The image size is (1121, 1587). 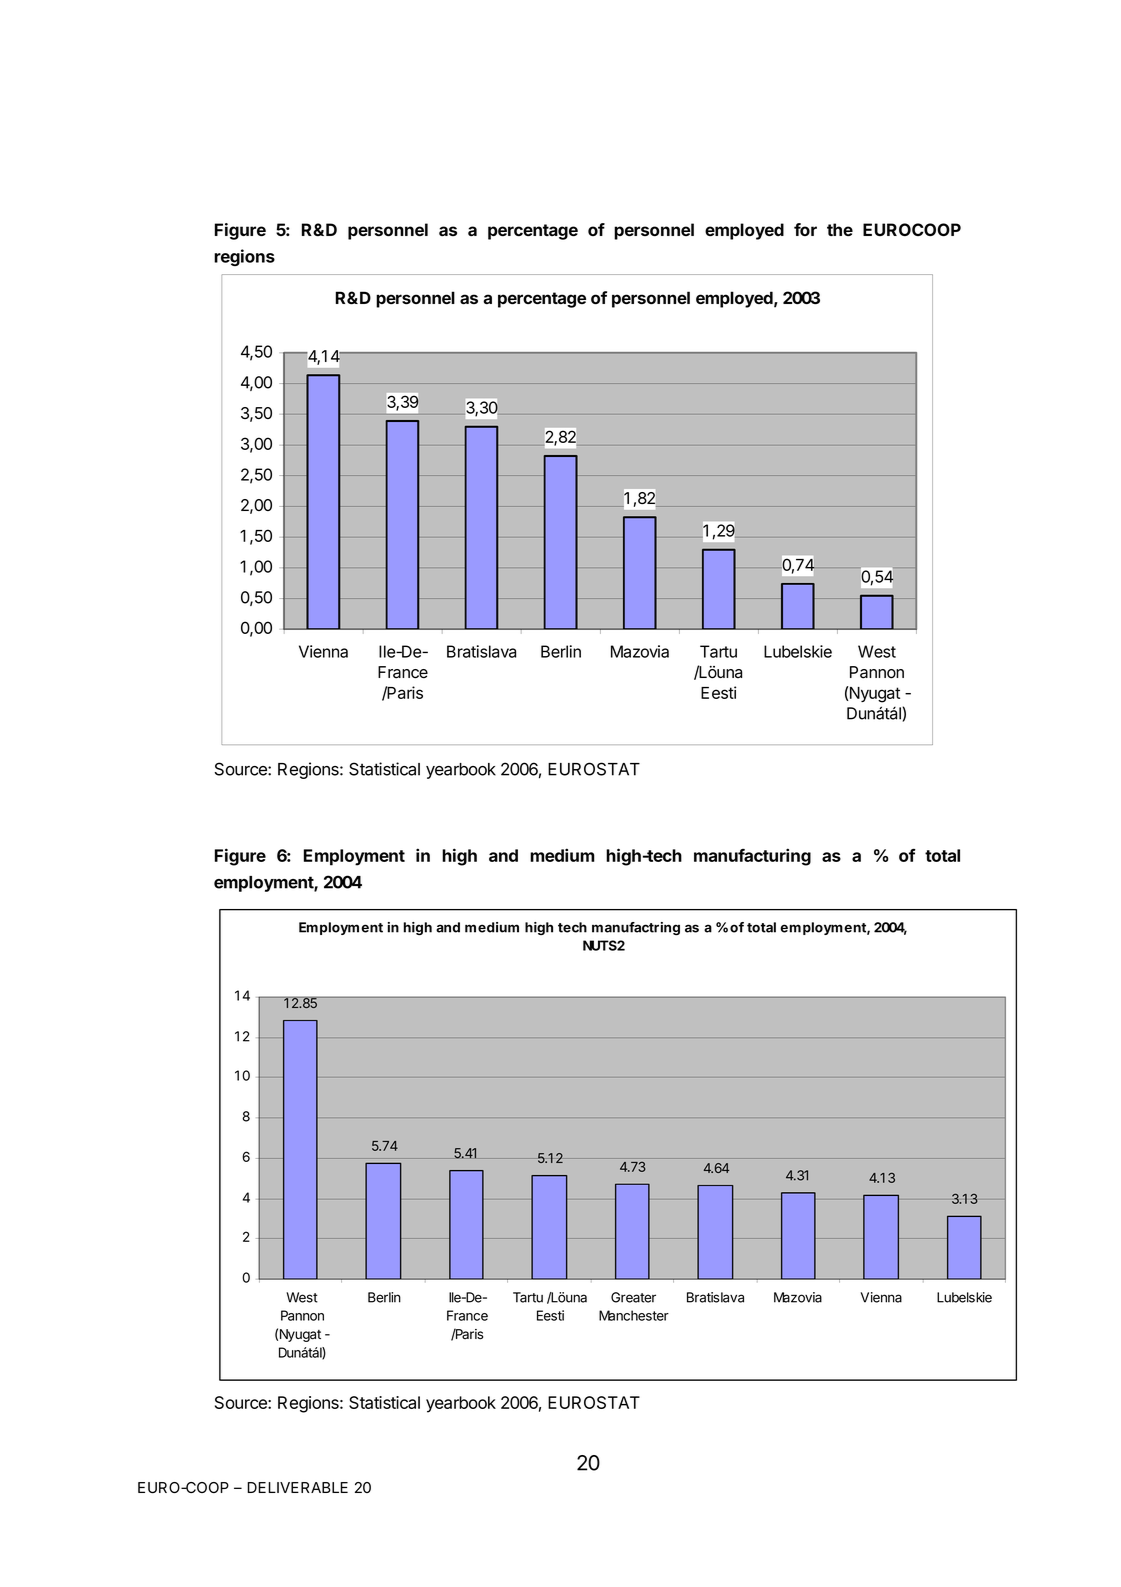 What do you see at coordinates (840, 229) in the page?
I see `the` at bounding box center [840, 229].
